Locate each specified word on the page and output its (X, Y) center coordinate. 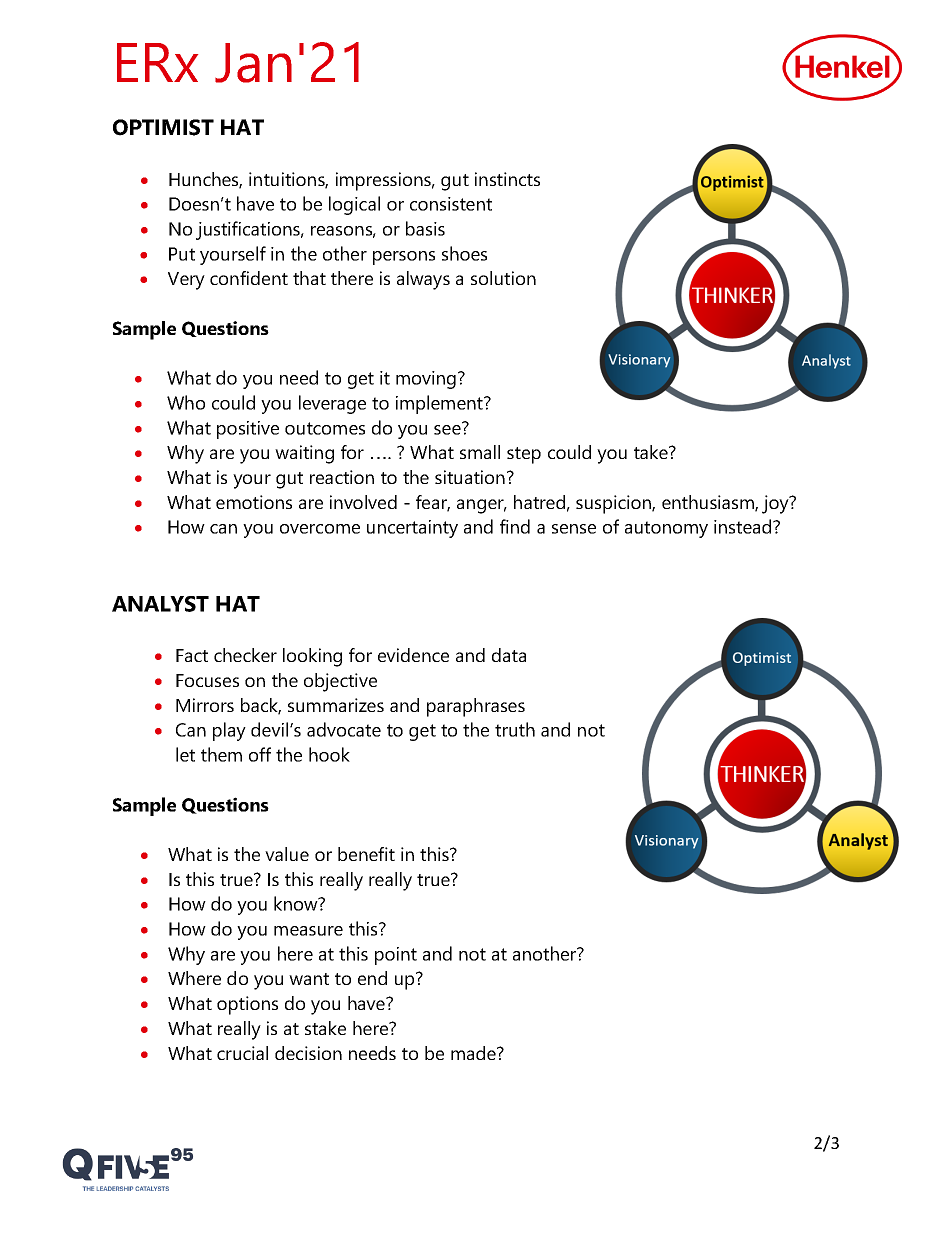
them (221, 754)
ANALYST (160, 604)
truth (515, 729)
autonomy (666, 529)
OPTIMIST (163, 127)
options (247, 1005)
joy (776, 504)
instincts (507, 179)
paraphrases (476, 707)
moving (426, 380)
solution (503, 278)
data (509, 655)
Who (186, 402)
